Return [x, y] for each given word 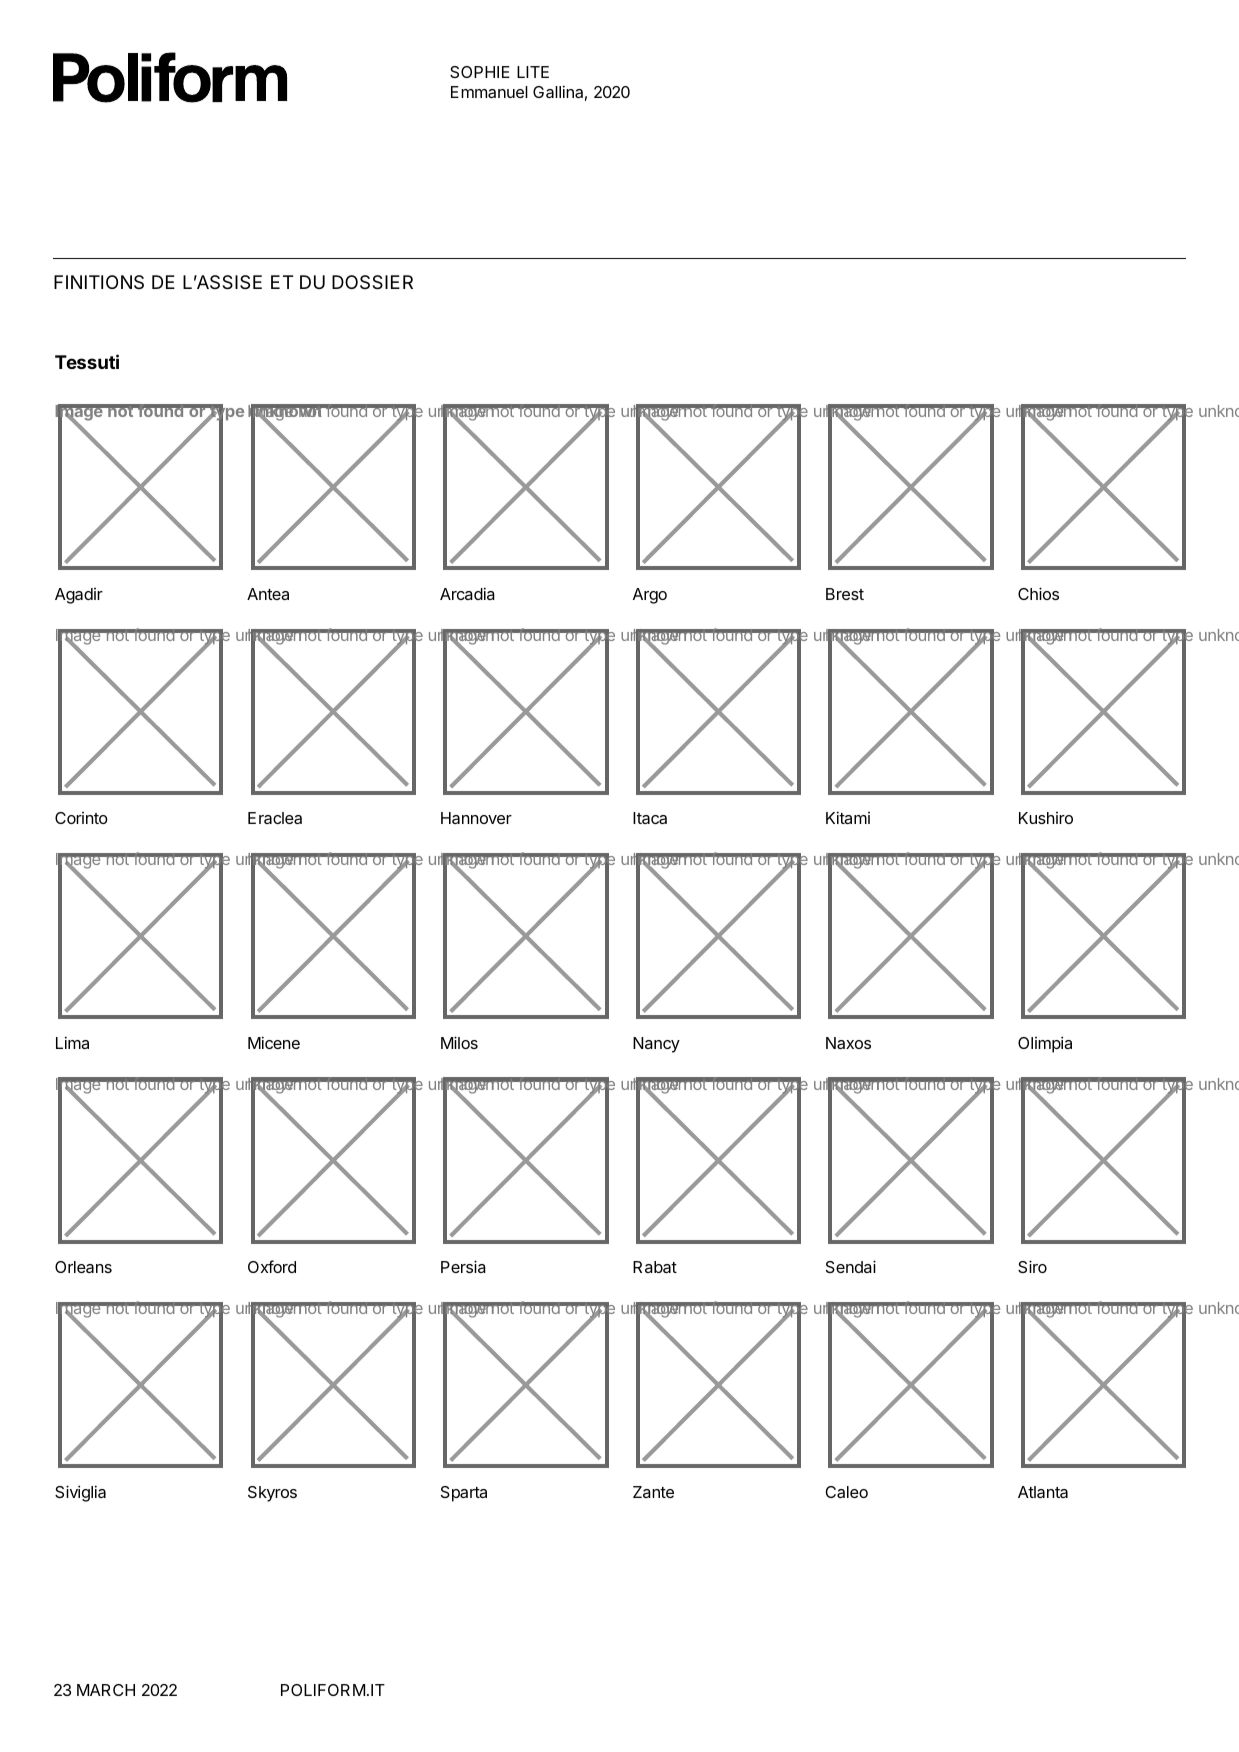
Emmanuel [489, 92]
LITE [533, 72]
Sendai [851, 1266]
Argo [650, 596]
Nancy [656, 1045]
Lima [72, 1042]
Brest [845, 594]
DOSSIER [372, 282]
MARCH [106, 1690]
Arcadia [467, 593]
